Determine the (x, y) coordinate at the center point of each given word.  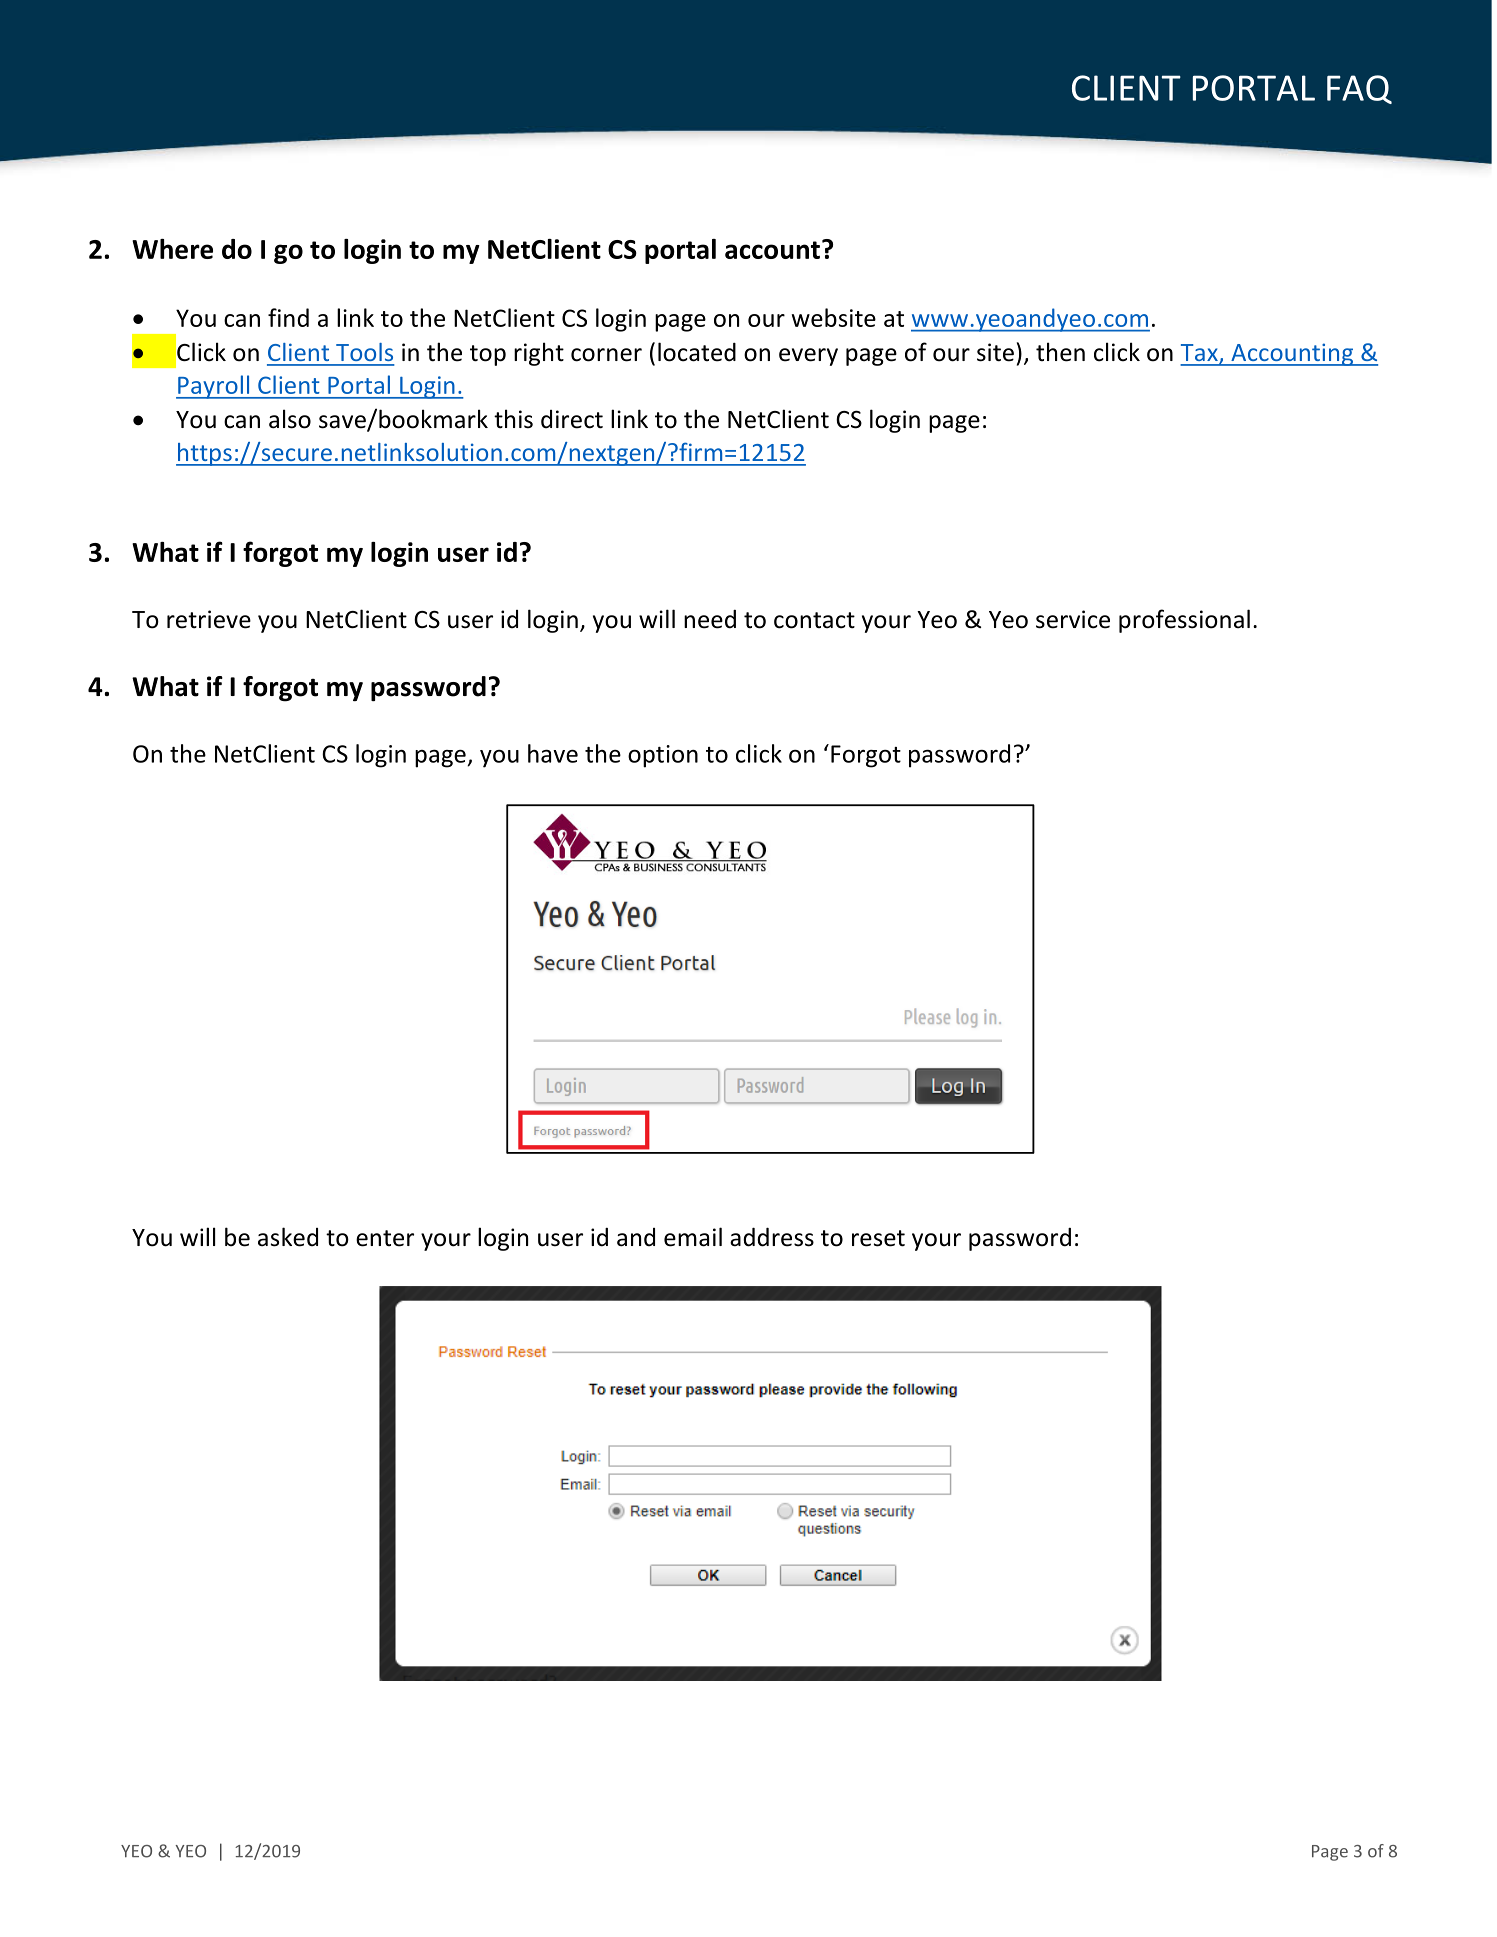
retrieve (209, 619)
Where (172, 249)
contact (814, 620)
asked (288, 1237)
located (697, 352)
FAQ (1359, 89)
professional (1184, 621)
